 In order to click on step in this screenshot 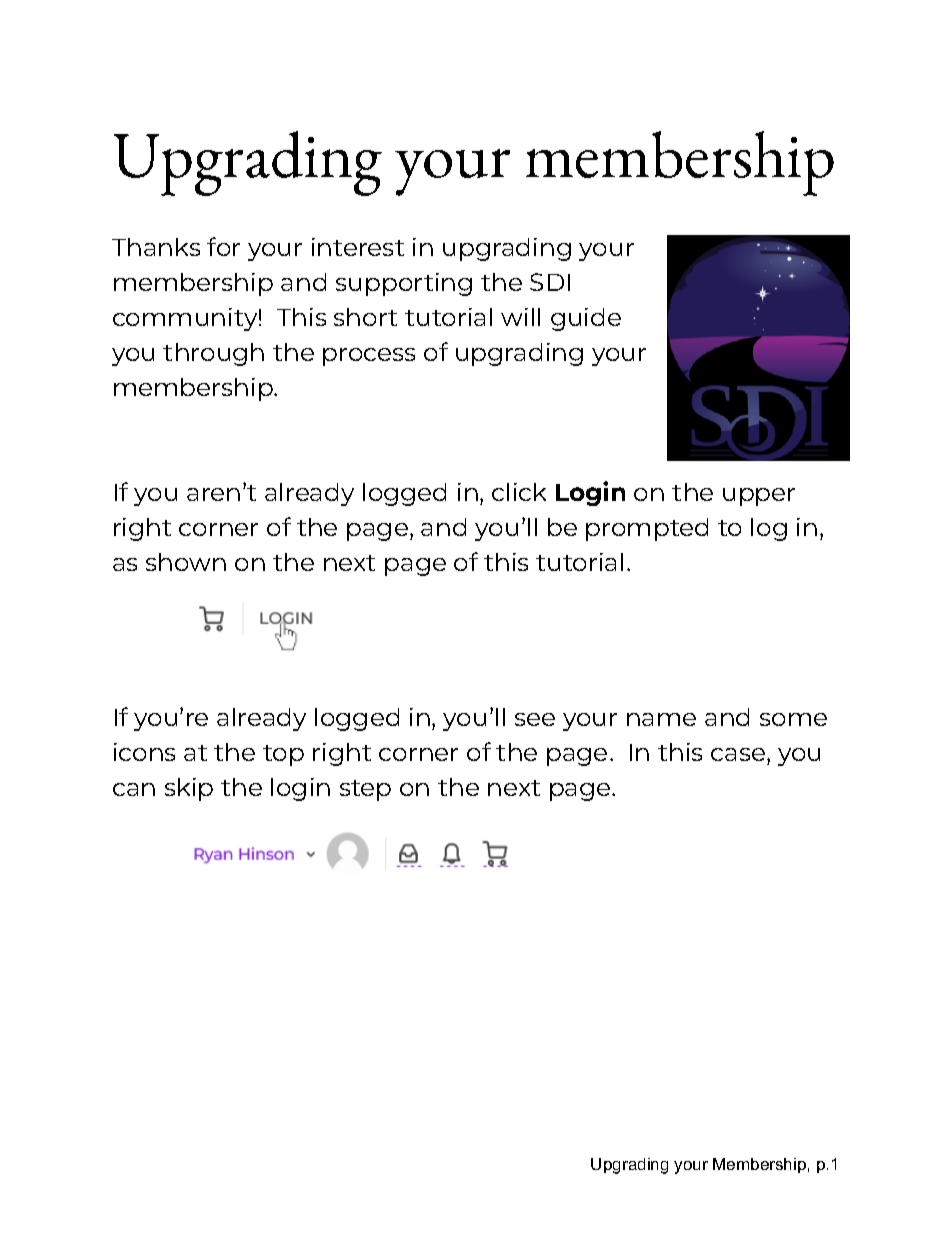, I will do `click(365, 790)`.
